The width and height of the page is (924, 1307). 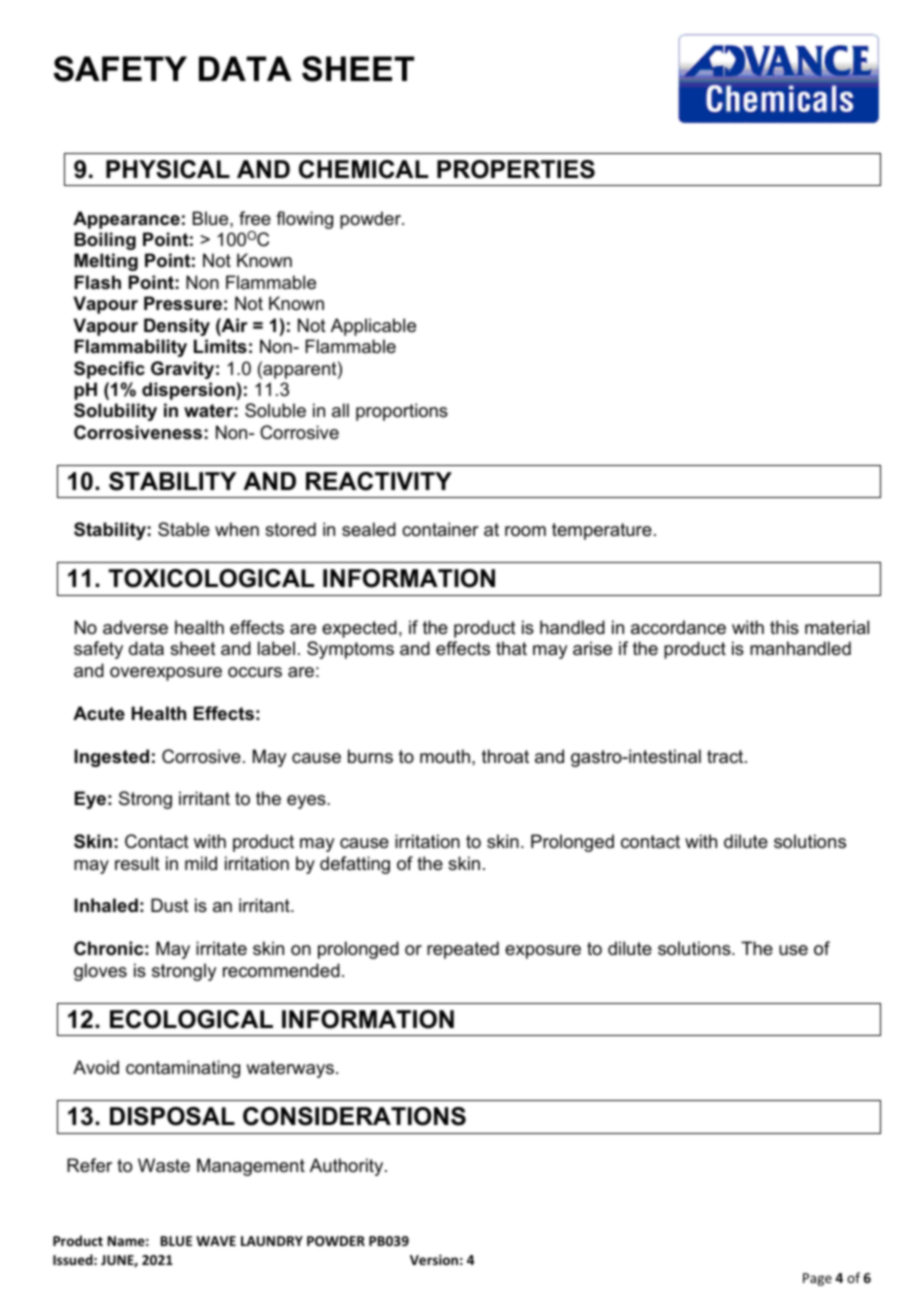 What do you see at coordinates (168, 169) in the page?
I see `PHYSICAL` at bounding box center [168, 169].
